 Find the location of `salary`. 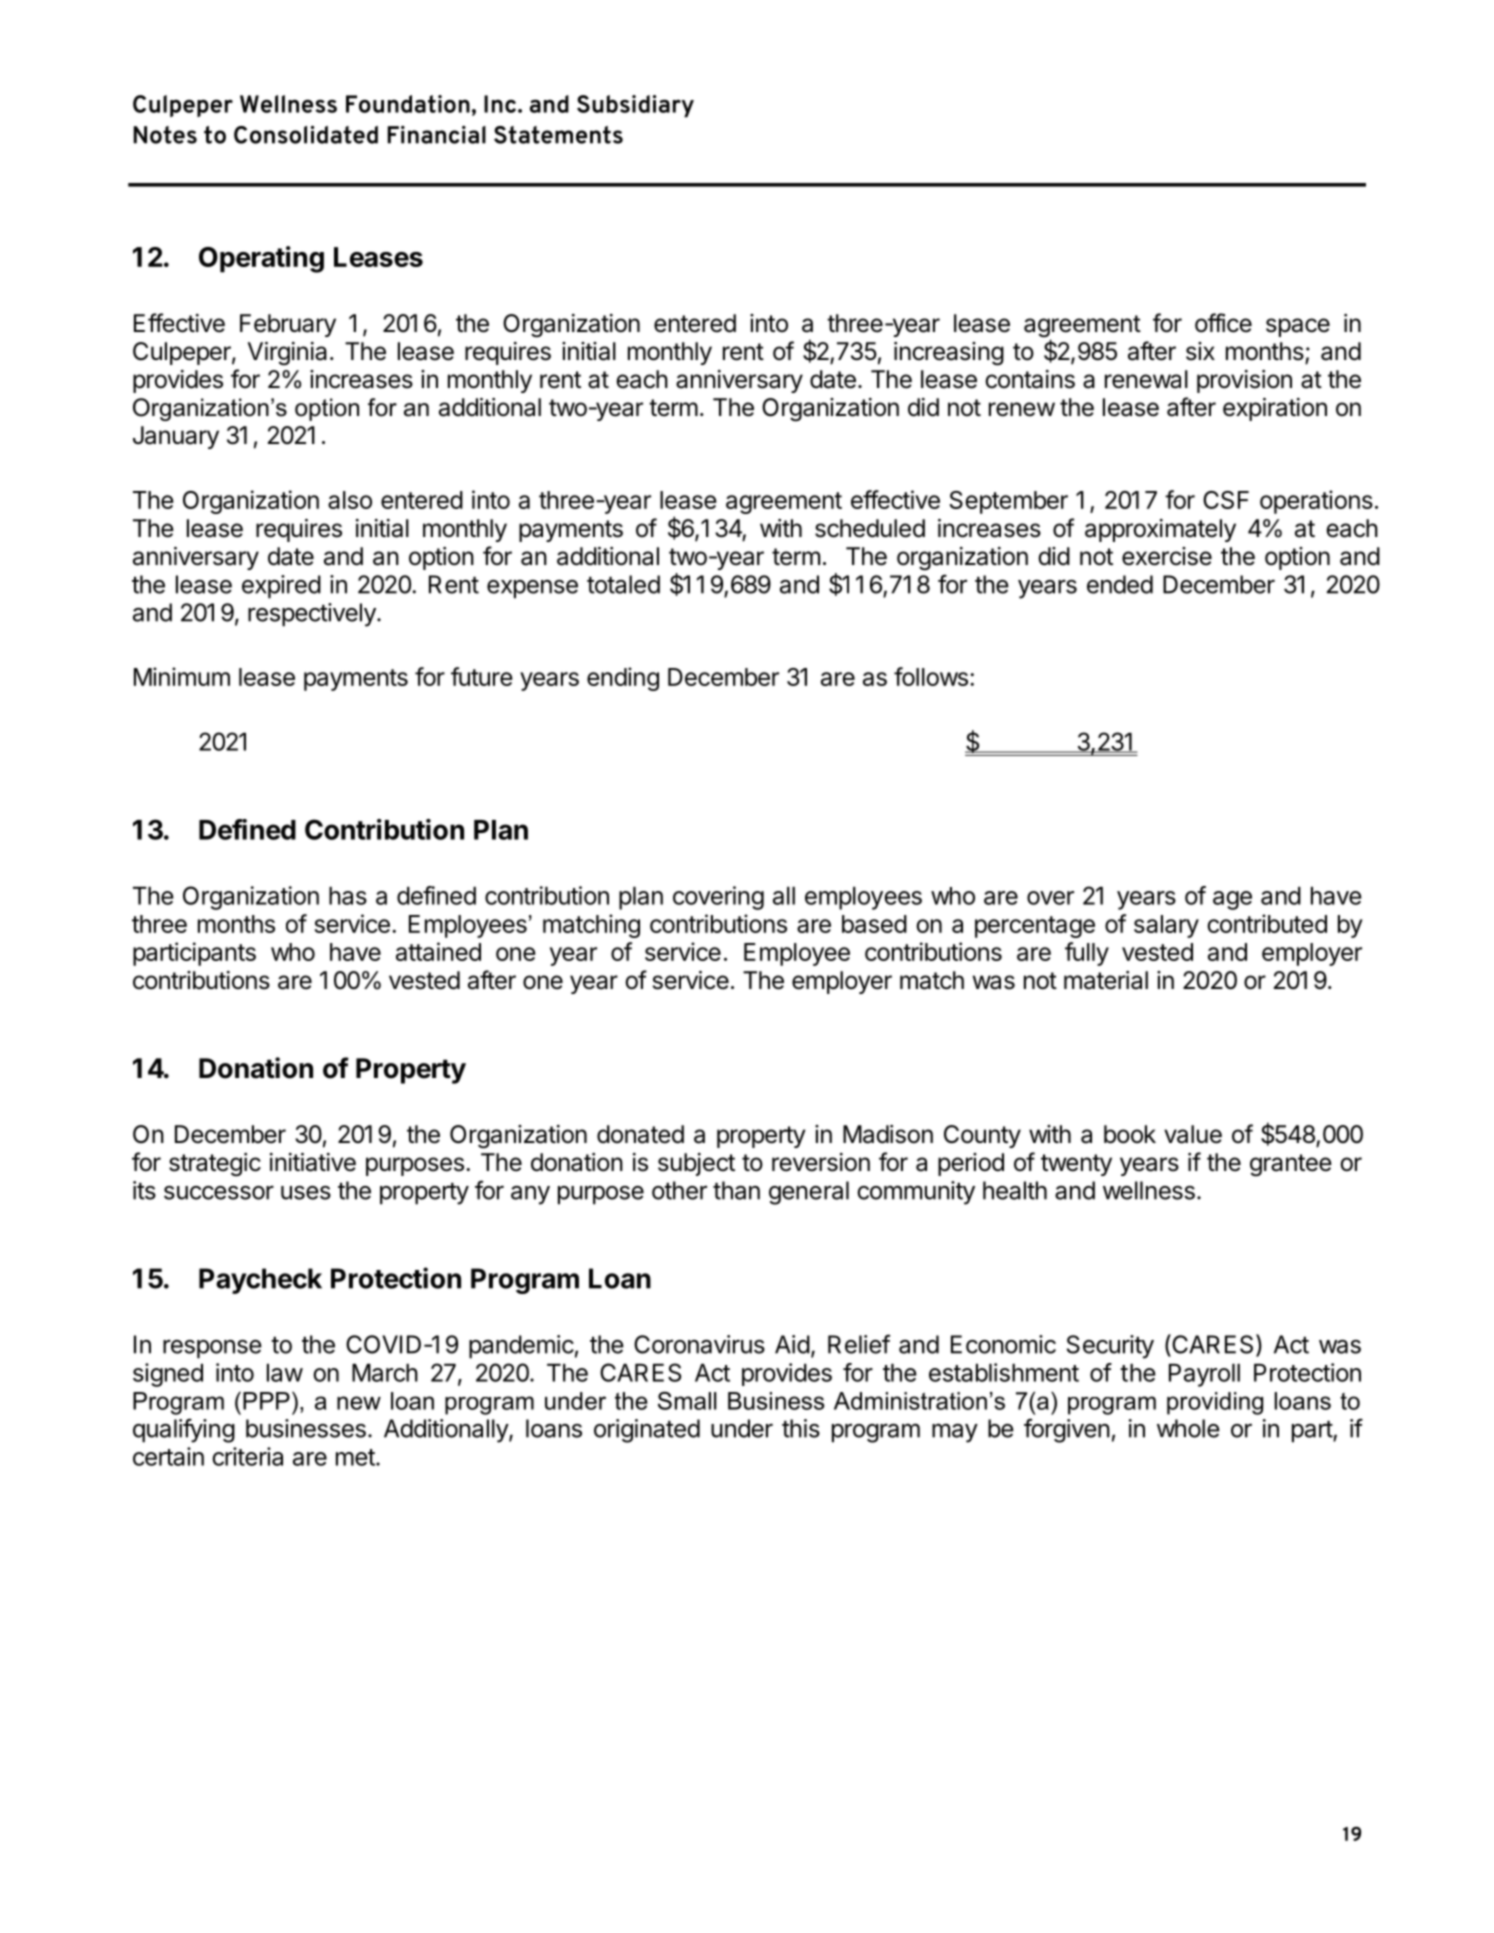

salary is located at coordinates (1166, 926).
